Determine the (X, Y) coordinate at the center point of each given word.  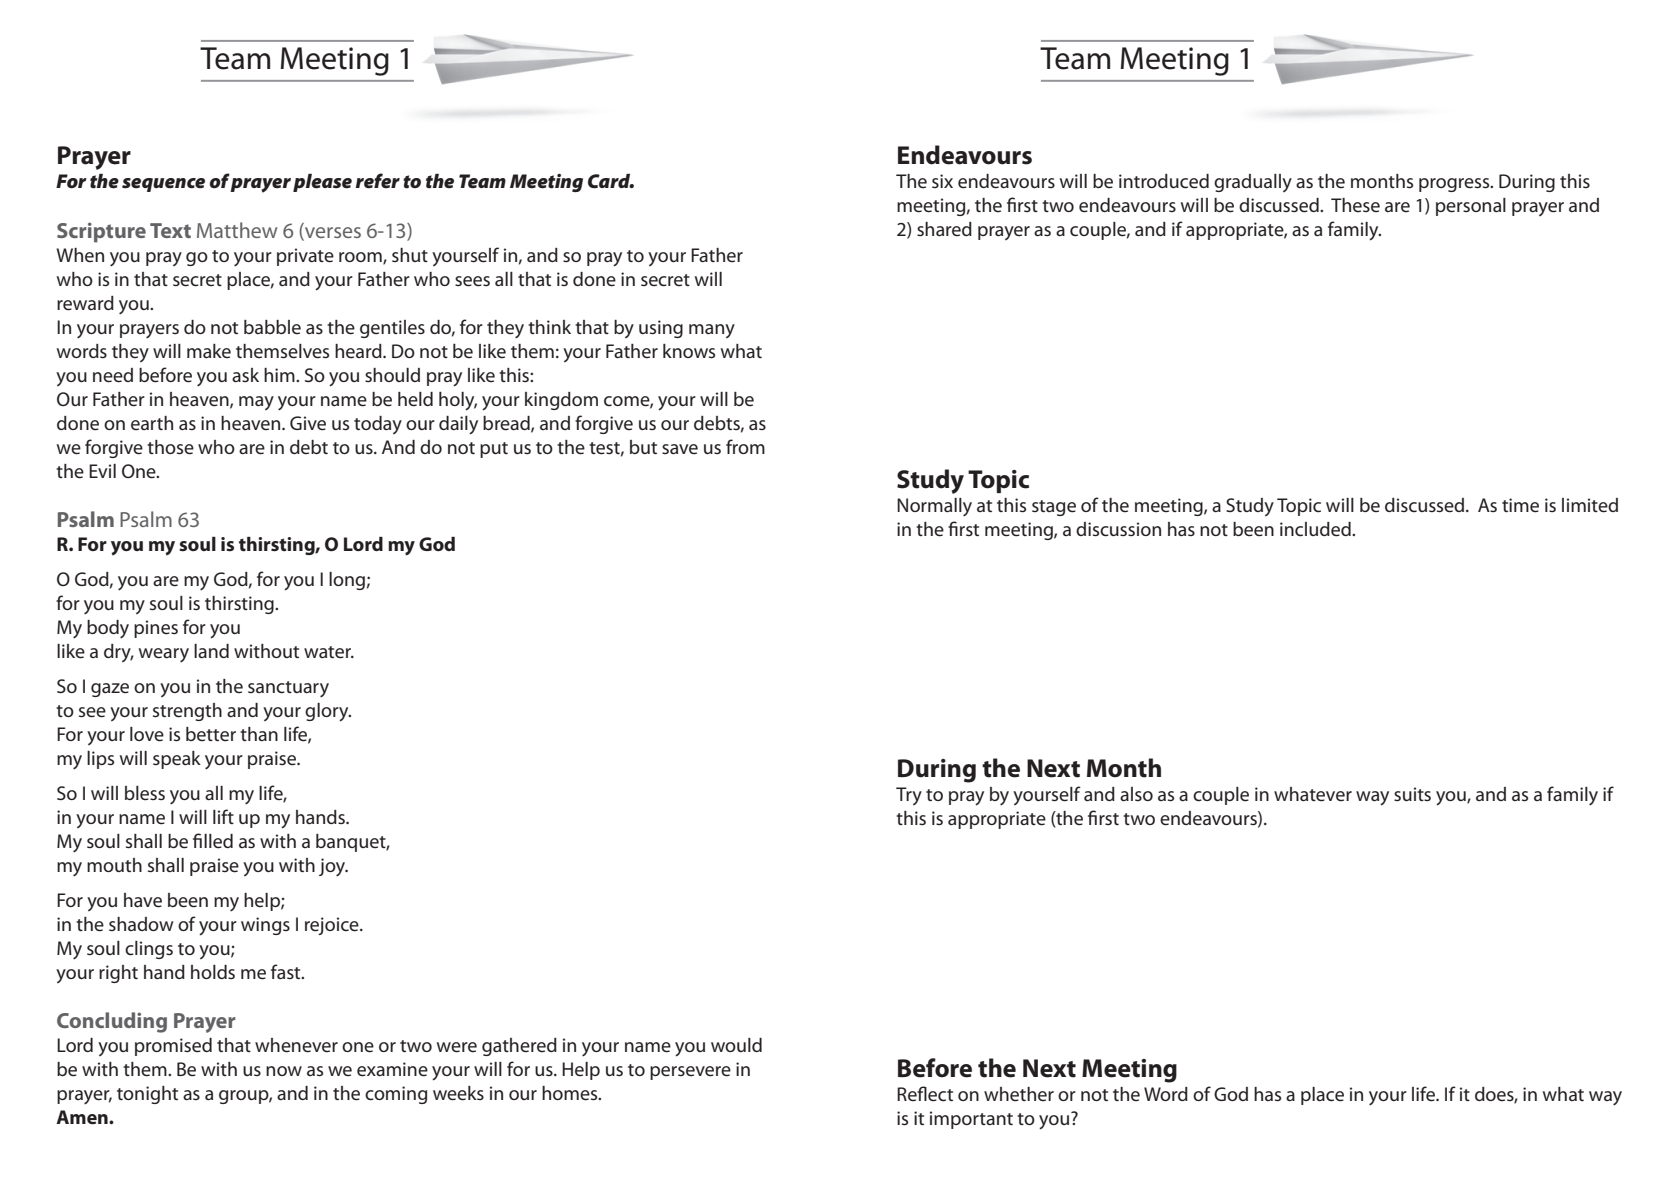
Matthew (237, 230)
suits (1412, 794)
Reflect (925, 1094)
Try (909, 796)
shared (944, 229)
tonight (147, 1095)
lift (223, 816)
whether (1019, 1094)
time (1520, 505)
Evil (102, 471)
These (1355, 205)
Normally (934, 507)
